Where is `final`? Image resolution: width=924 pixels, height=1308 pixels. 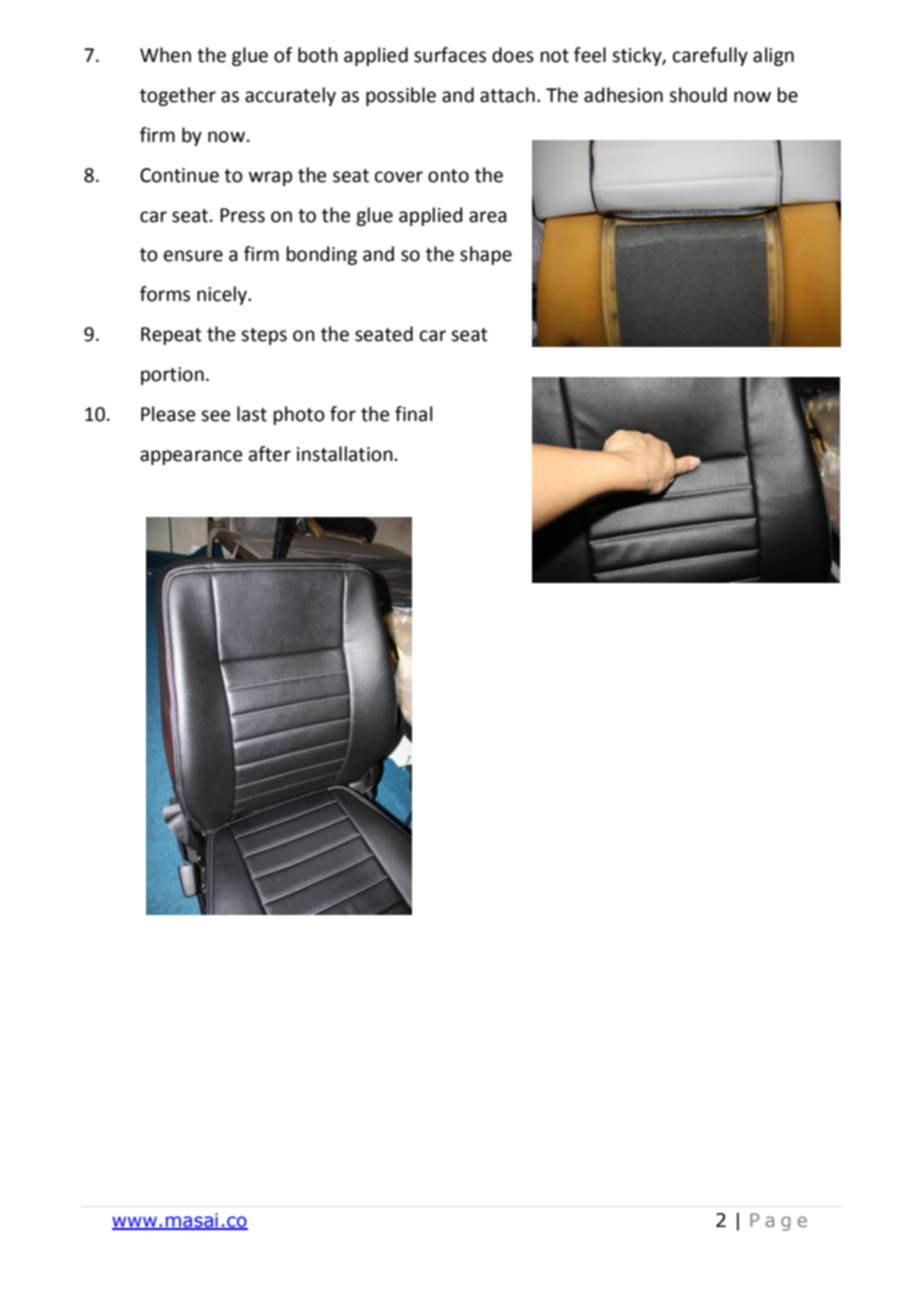 final is located at coordinates (413, 414).
